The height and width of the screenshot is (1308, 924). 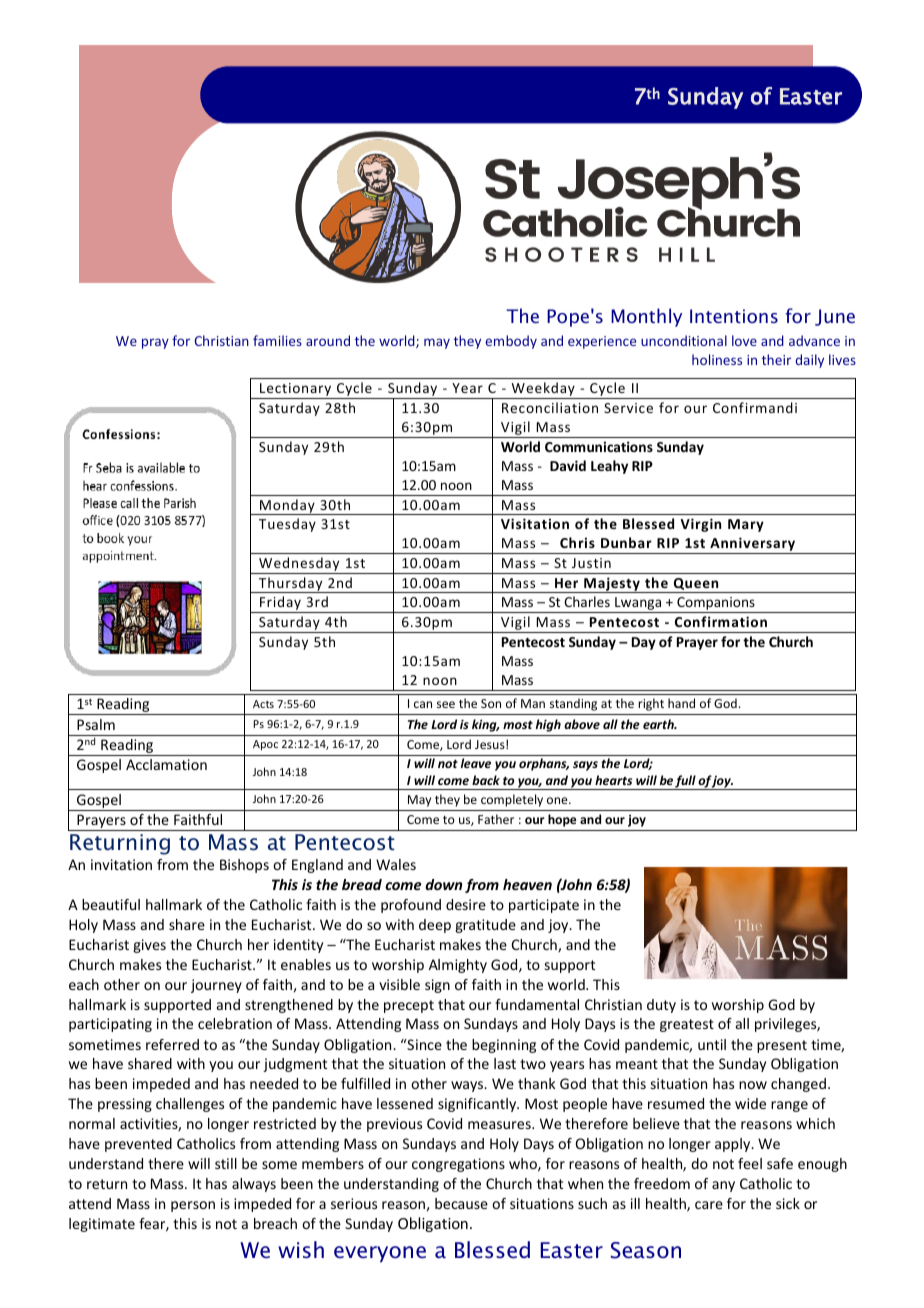 I want to click on Thursday, so click(x=291, y=585).
